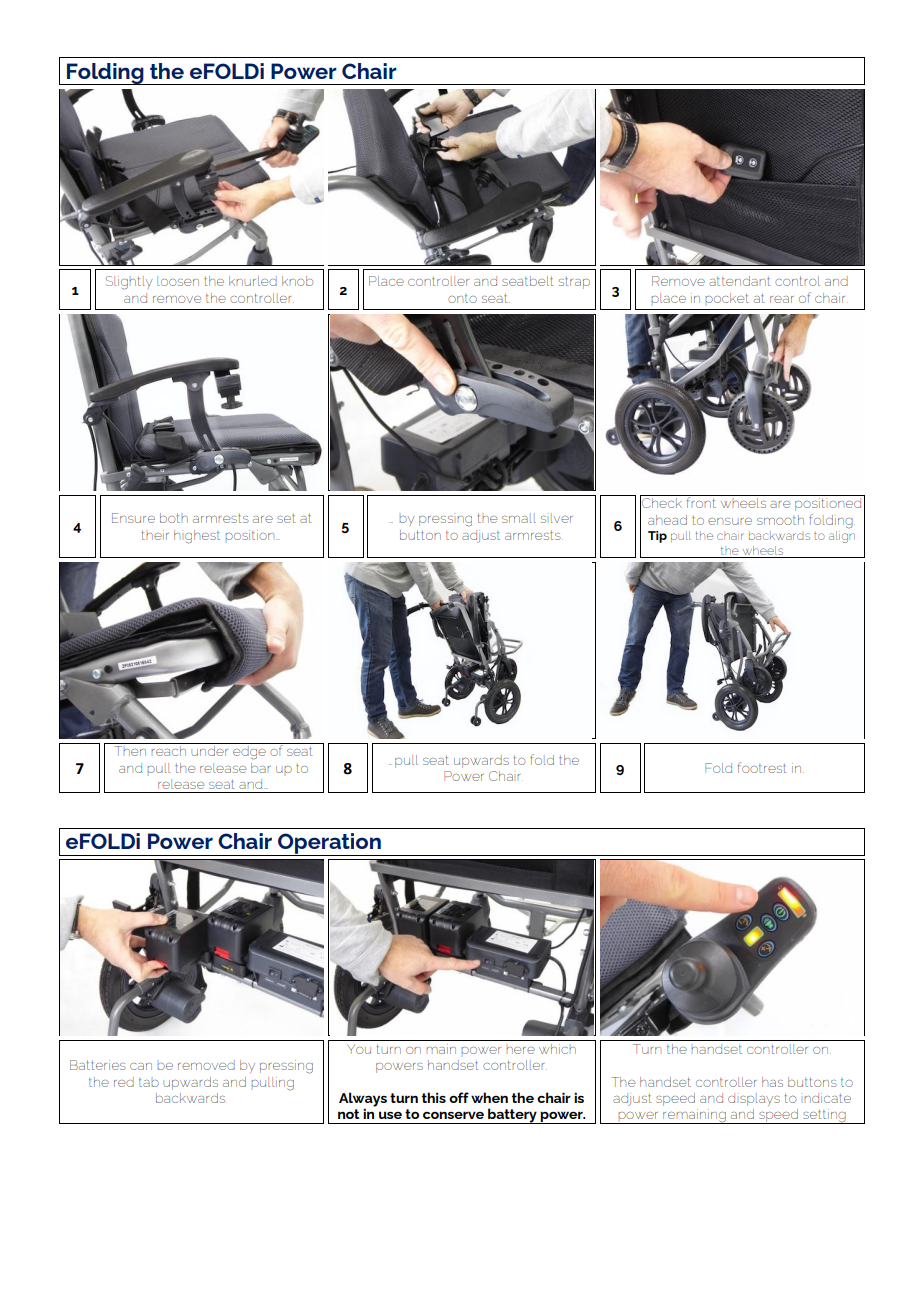 The image size is (924, 1308). I want to click on loosen, so click(178, 281).
